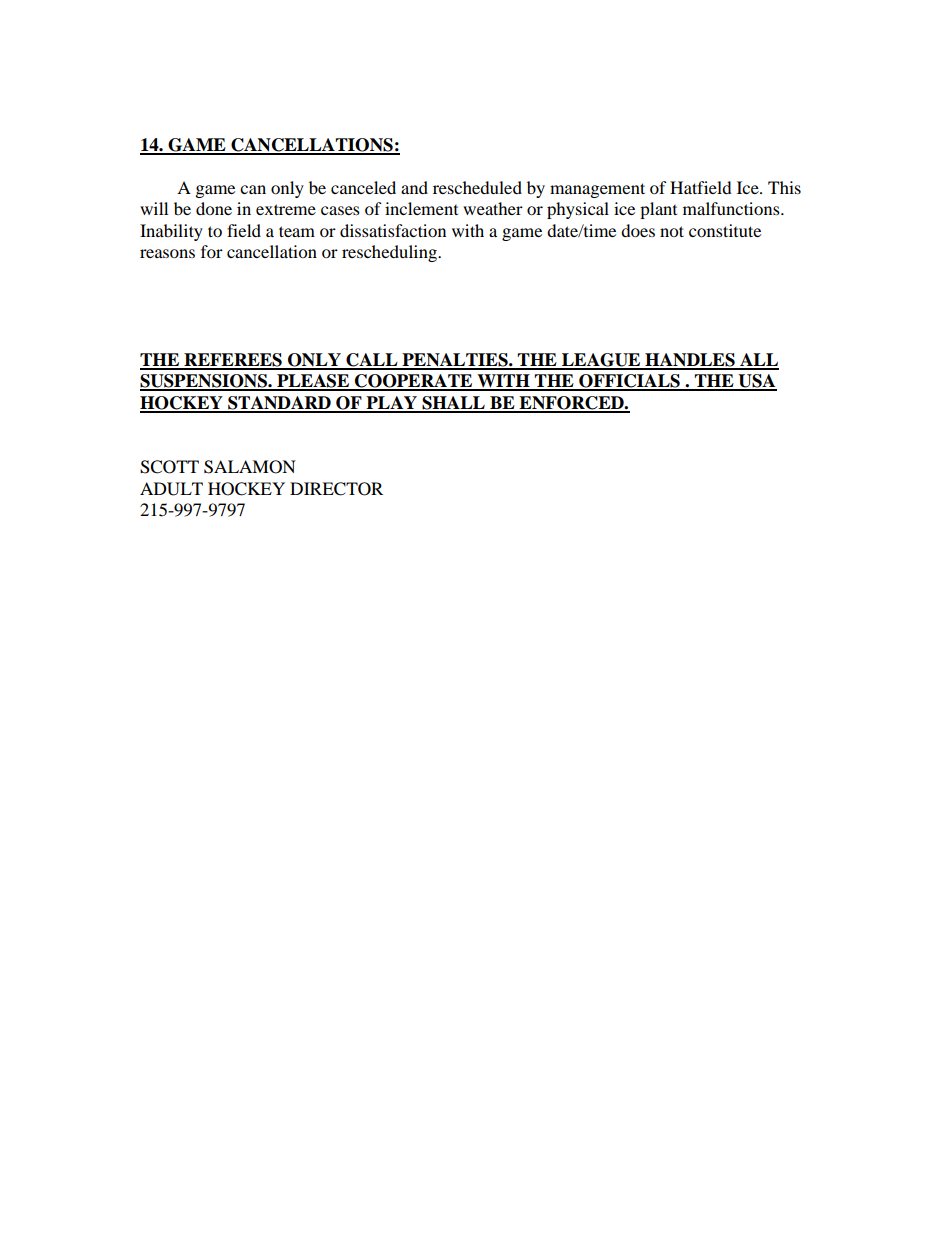  Describe the element at coordinates (167, 253) in the screenshot. I see `reasons` at that location.
